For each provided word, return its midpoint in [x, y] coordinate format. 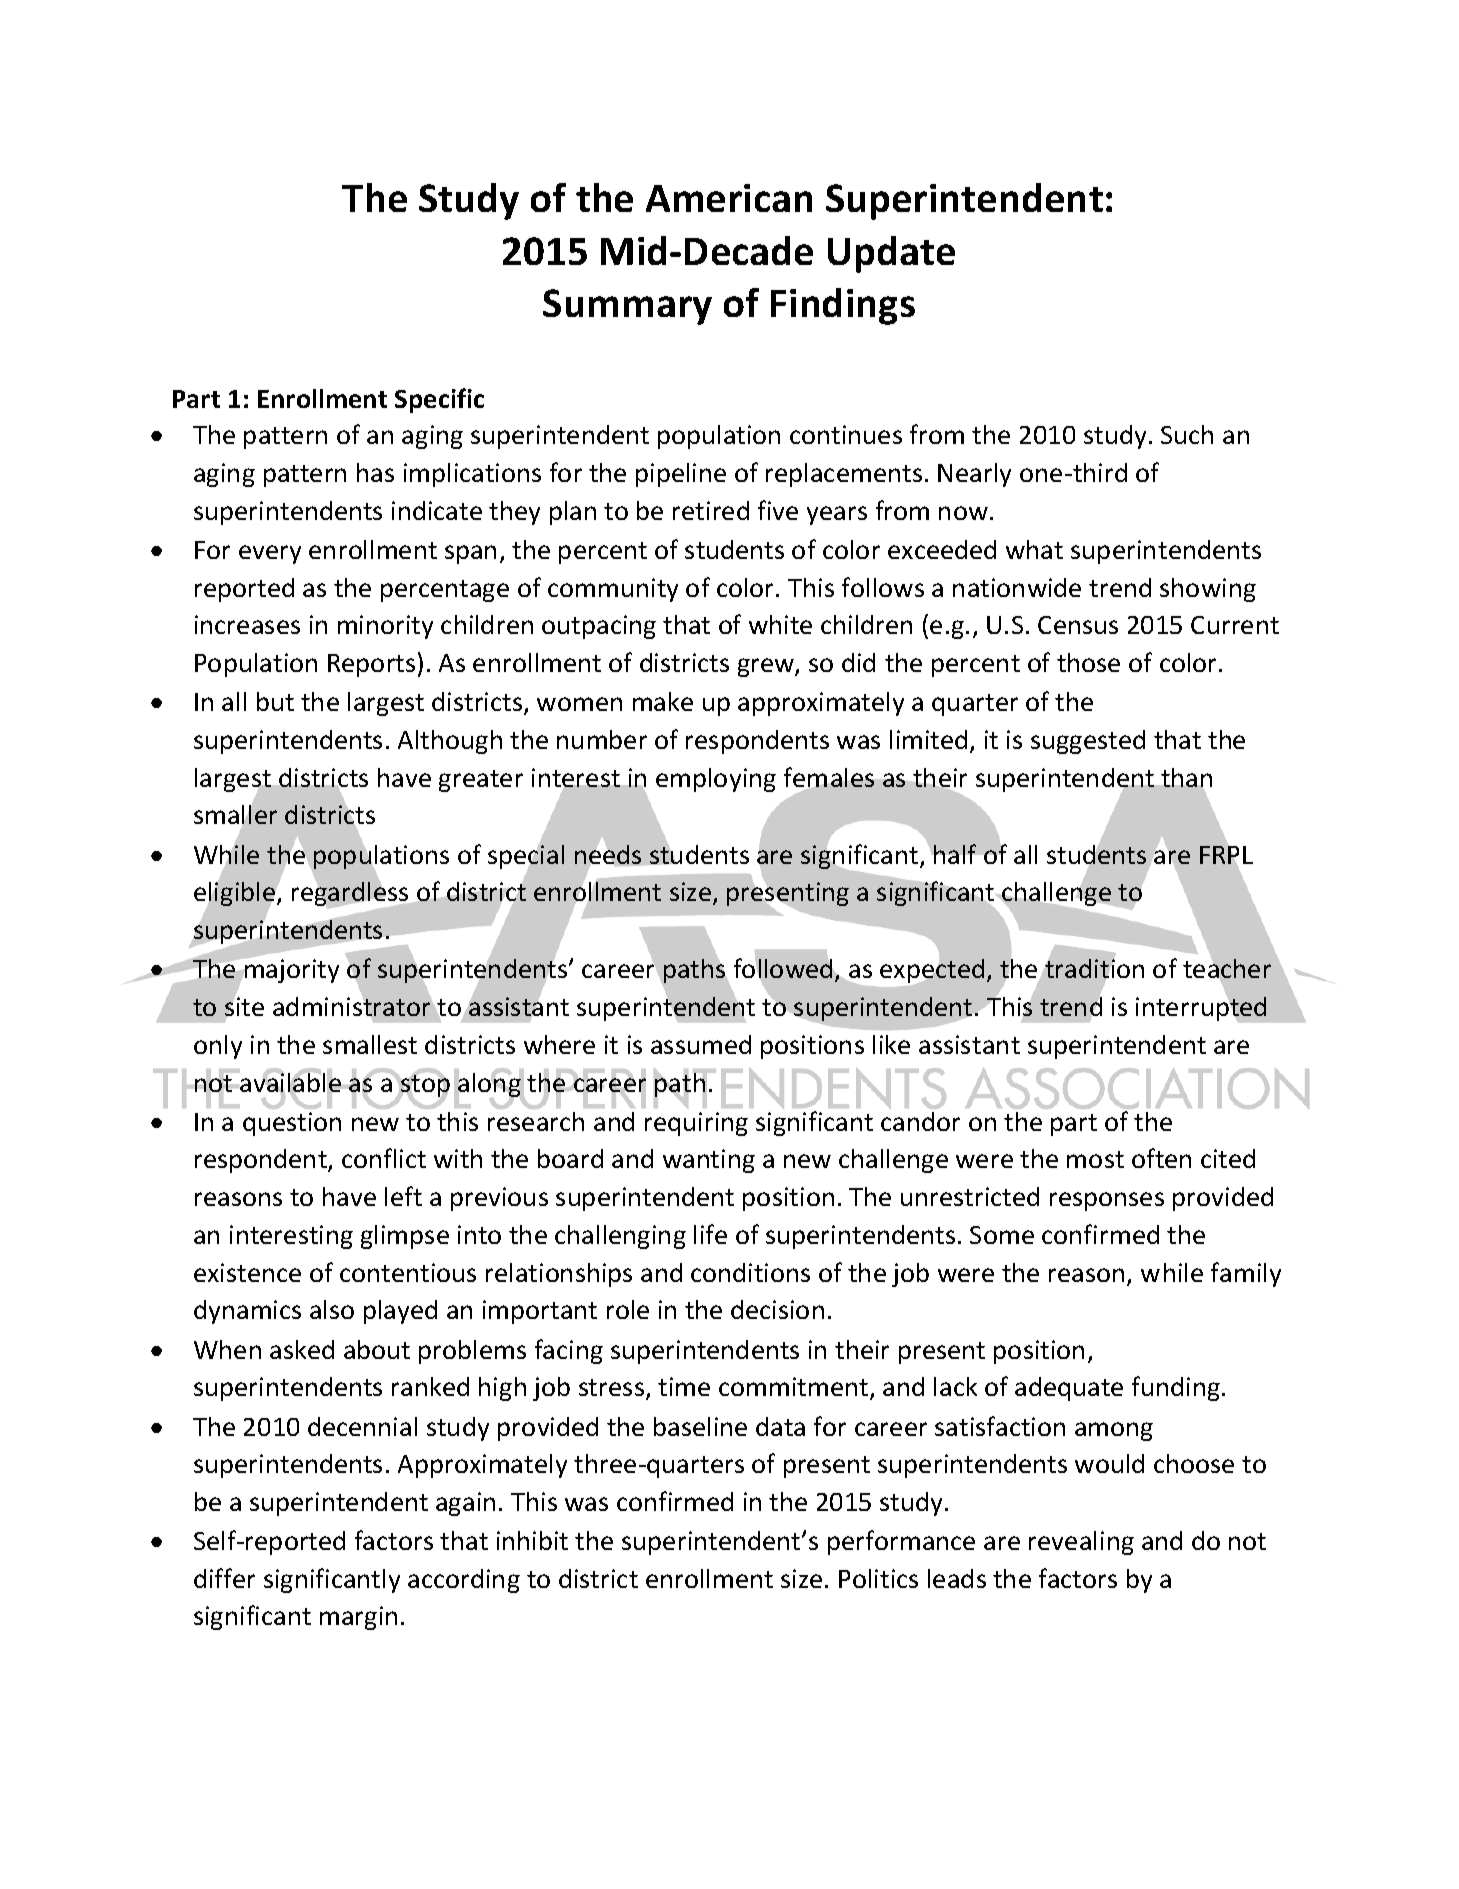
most [1095, 1159]
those [1088, 662]
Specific [439, 400]
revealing [1081, 1543]
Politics [878, 1578]
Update [891, 254]
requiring [696, 1124]
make [663, 701]
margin [358, 1618]
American [729, 198]
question [292, 1124]
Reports [371, 665]
